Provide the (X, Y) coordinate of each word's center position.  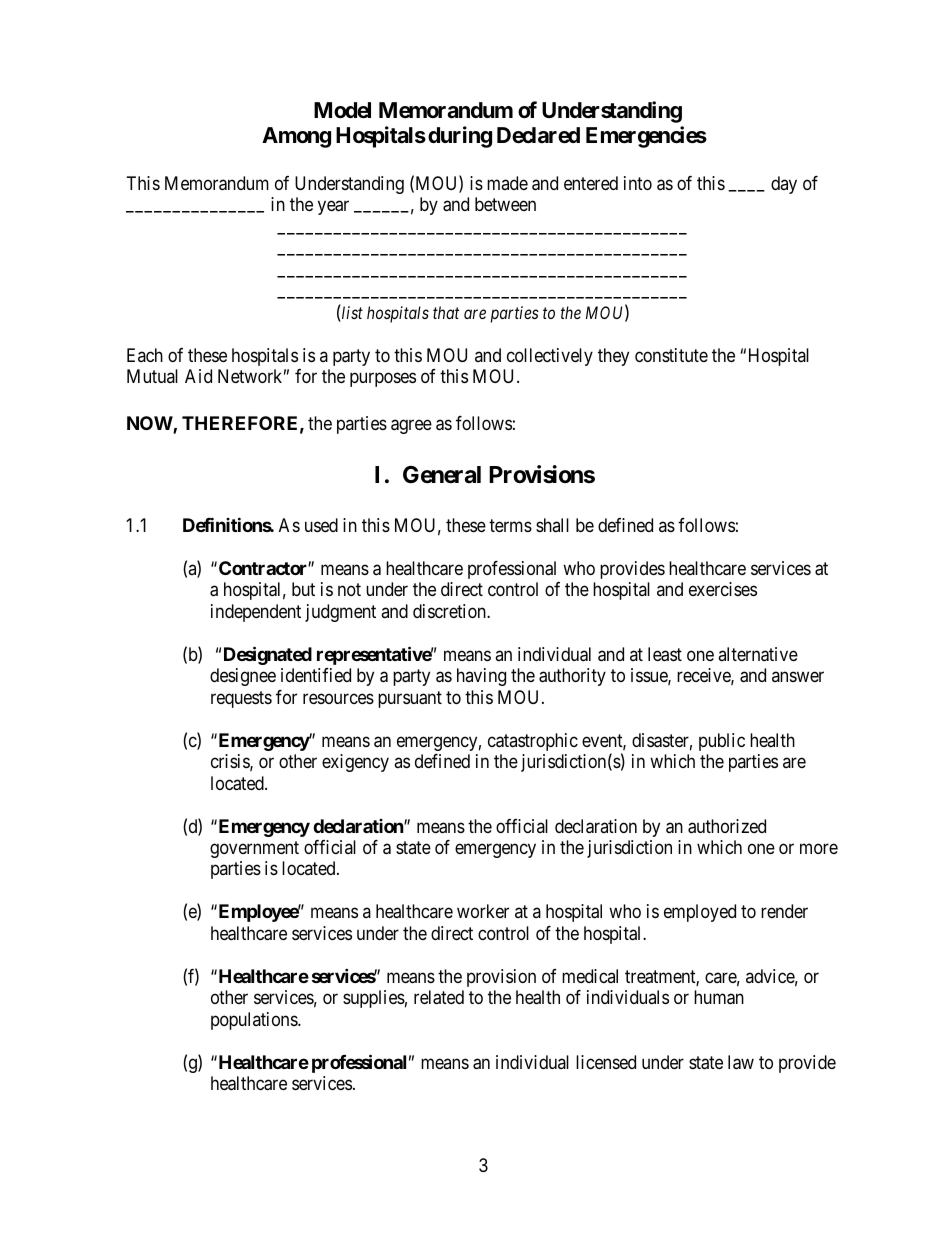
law (741, 1062)
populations (255, 1021)
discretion (450, 611)
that (446, 312)
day (784, 185)
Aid (198, 376)
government (254, 849)
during (460, 137)
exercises (723, 589)
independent (256, 613)
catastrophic (533, 742)
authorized (727, 826)
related (439, 997)
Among (296, 137)
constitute (671, 355)
